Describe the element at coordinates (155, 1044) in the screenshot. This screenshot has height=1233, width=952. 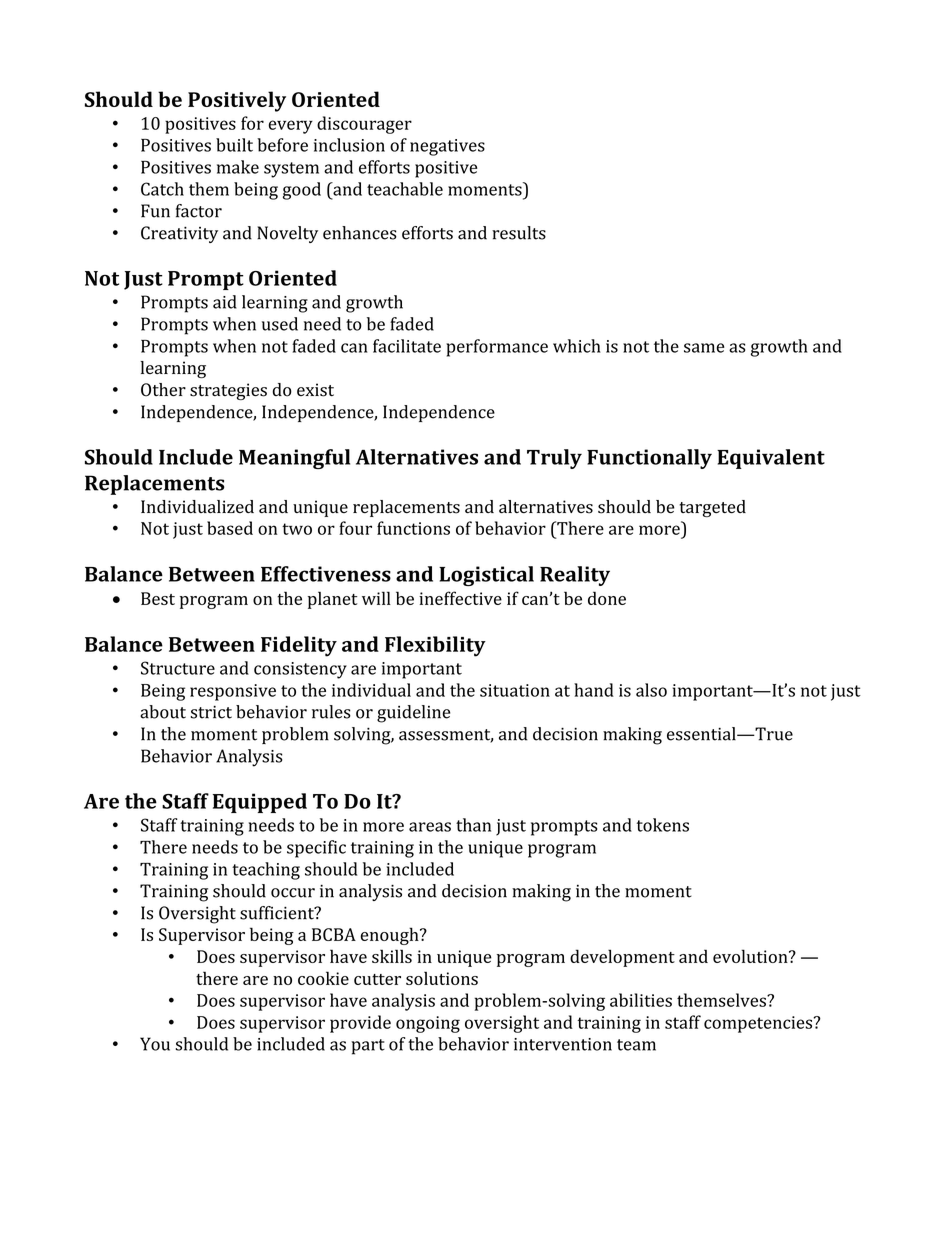
I see `You` at that location.
